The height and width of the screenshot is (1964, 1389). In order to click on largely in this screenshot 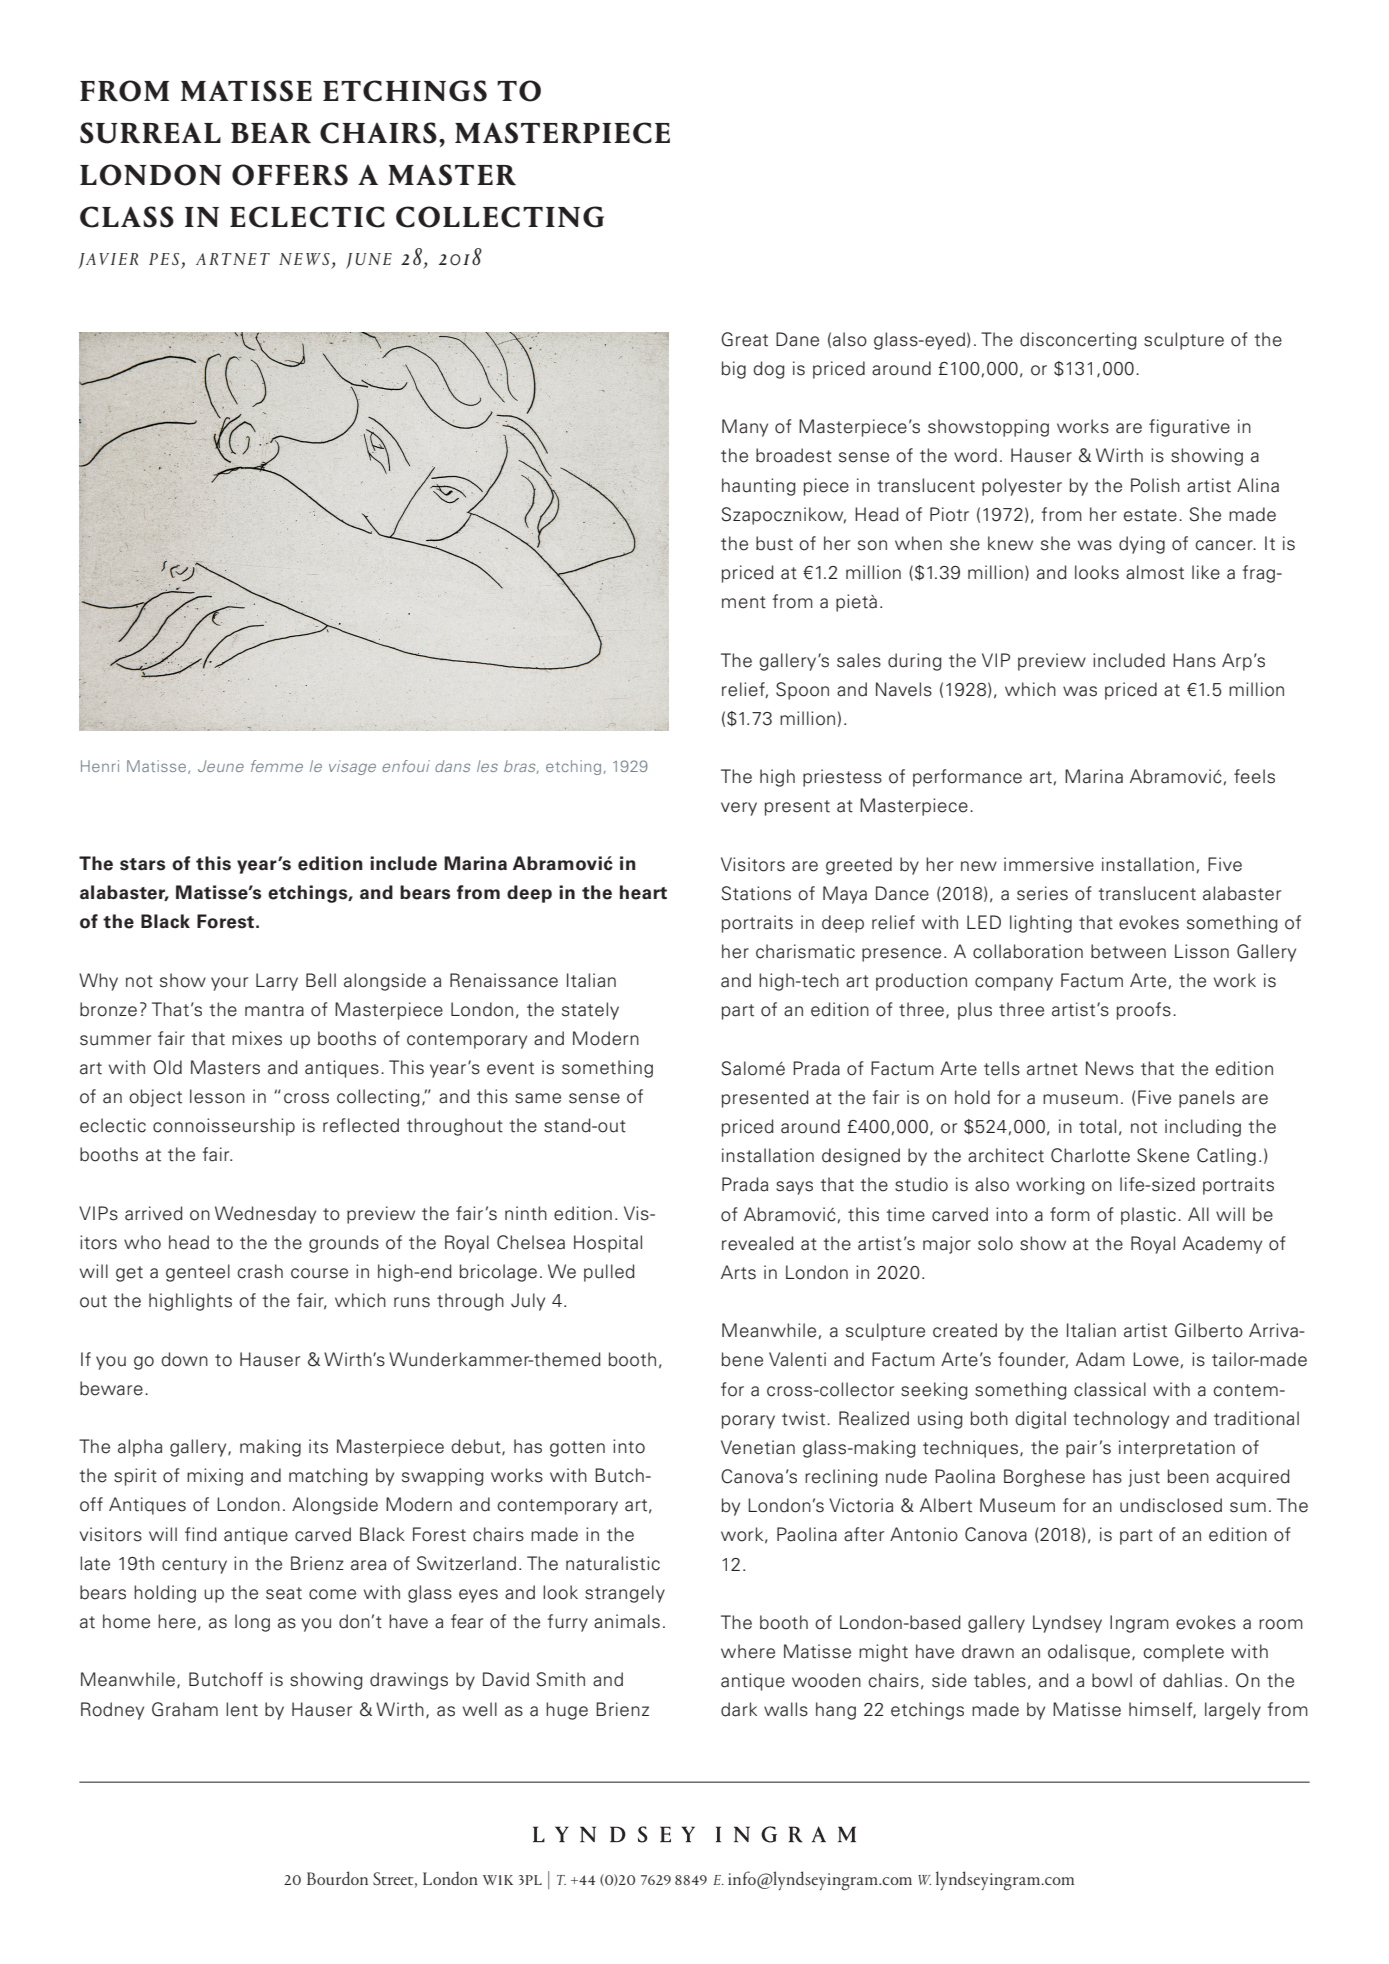, I will do `click(1233, 1711)`.
